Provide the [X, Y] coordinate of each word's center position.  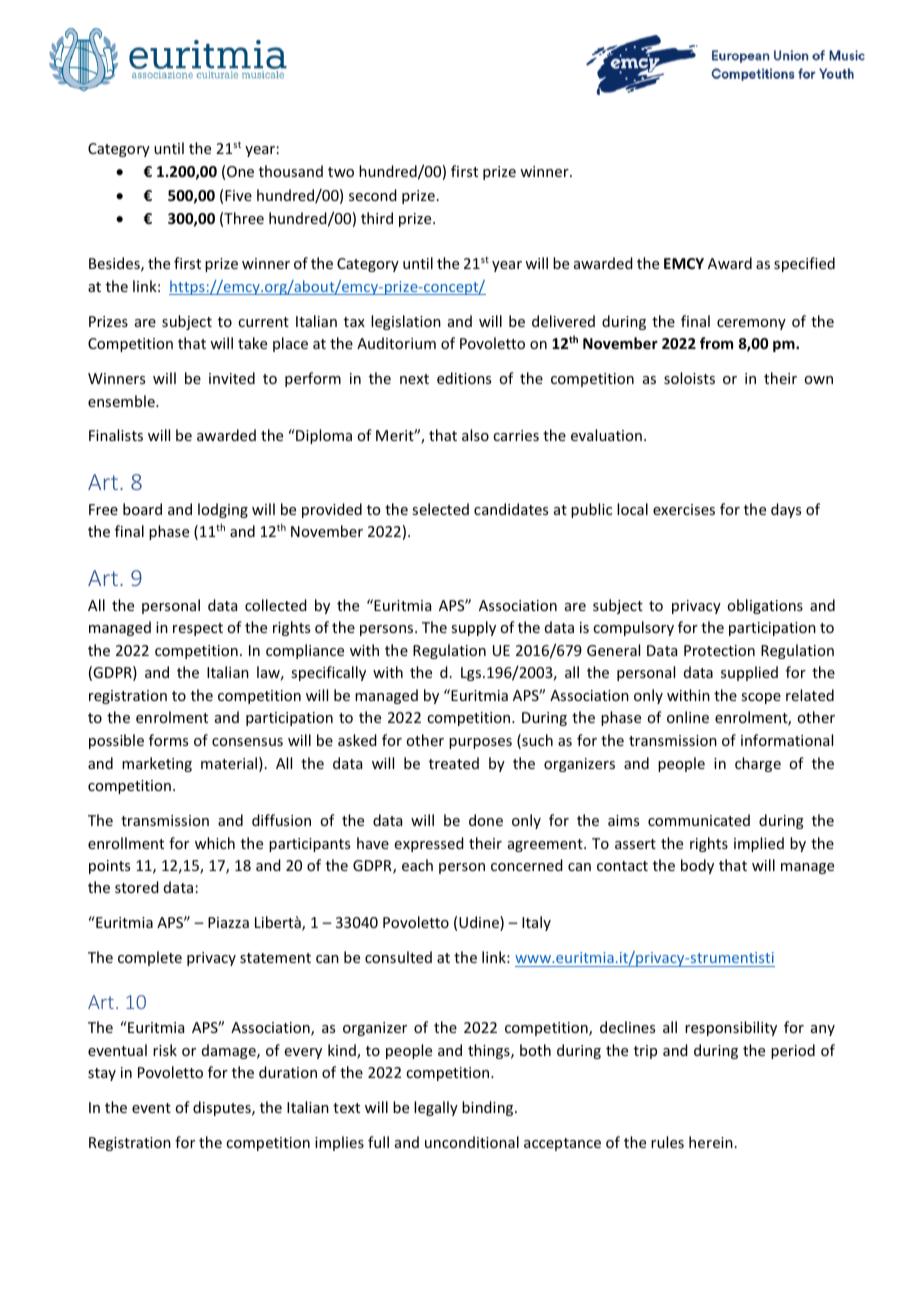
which [215, 843]
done [486, 820]
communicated [699, 820]
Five [238, 195]
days [786, 510]
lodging [223, 510]
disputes [223, 1108]
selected [440, 509]
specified [804, 264]
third [377, 218]
